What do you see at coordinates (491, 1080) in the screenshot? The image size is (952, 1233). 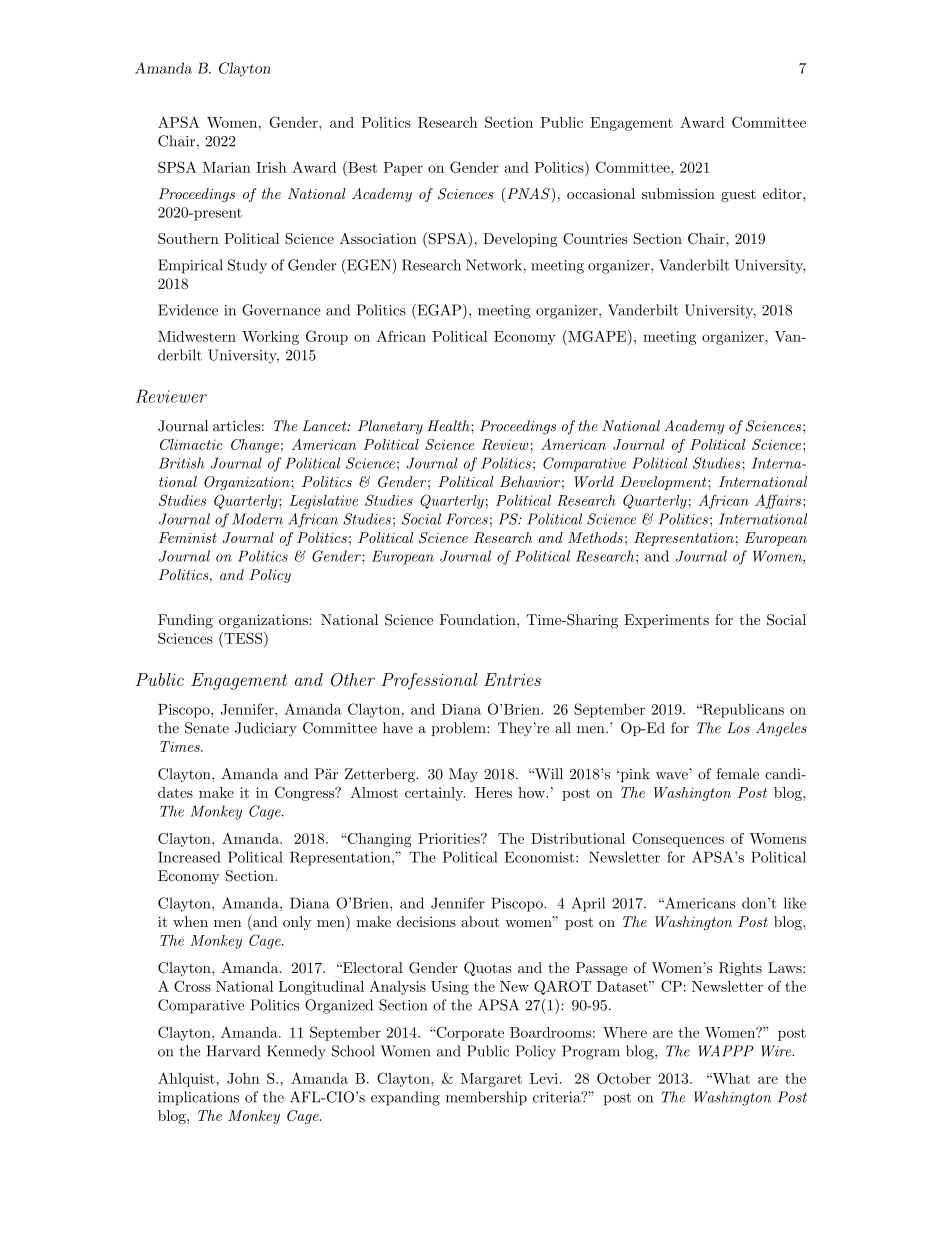 I see `Margaret` at bounding box center [491, 1080].
